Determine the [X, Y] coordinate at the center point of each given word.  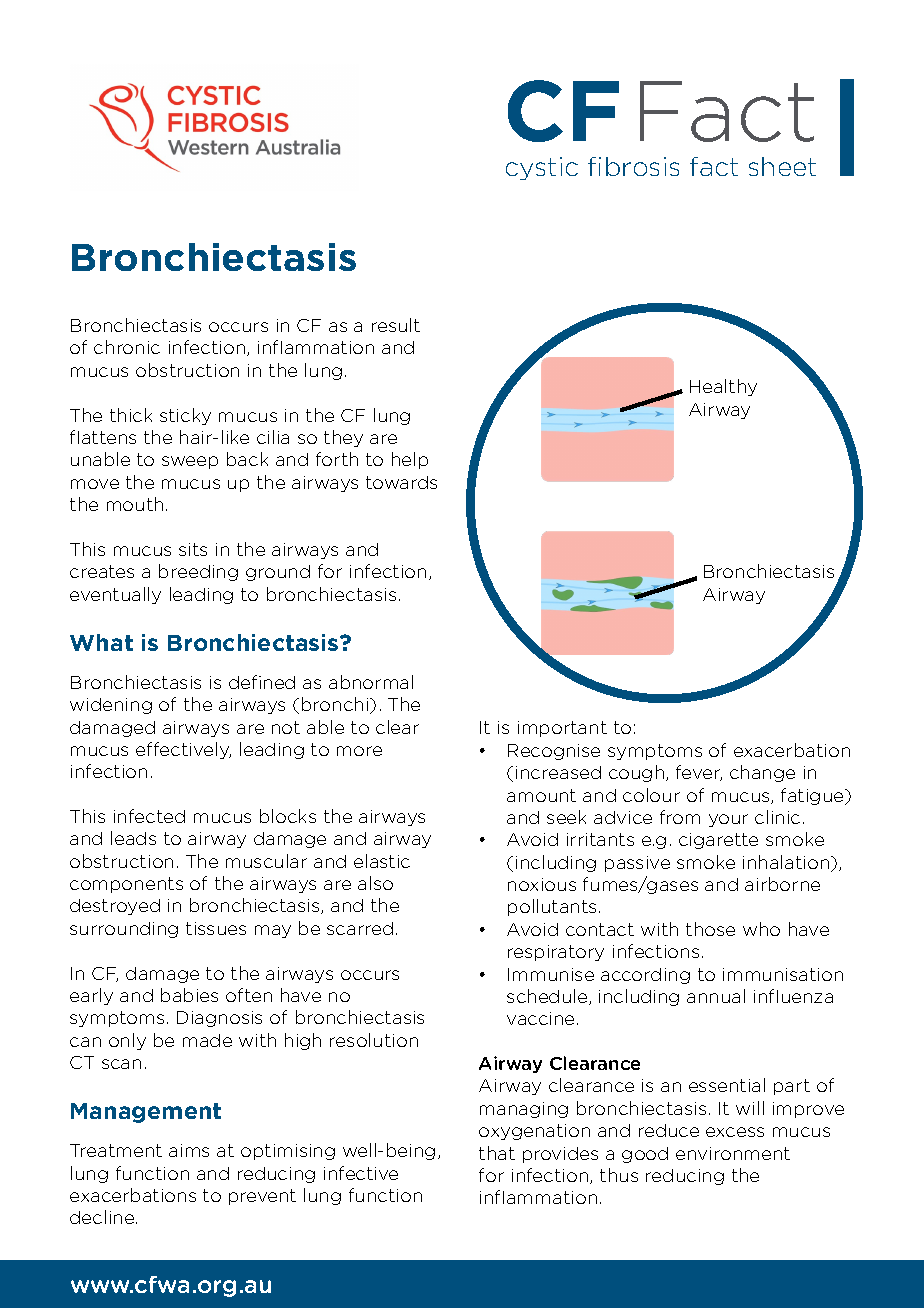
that [497, 1153]
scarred [360, 928]
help [410, 460]
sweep [190, 462]
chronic [127, 347]
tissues [216, 928]
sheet [782, 166]
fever [699, 773]
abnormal [371, 682]
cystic [542, 168]
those [710, 929]
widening [111, 706]
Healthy [723, 387]
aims [189, 1150]
